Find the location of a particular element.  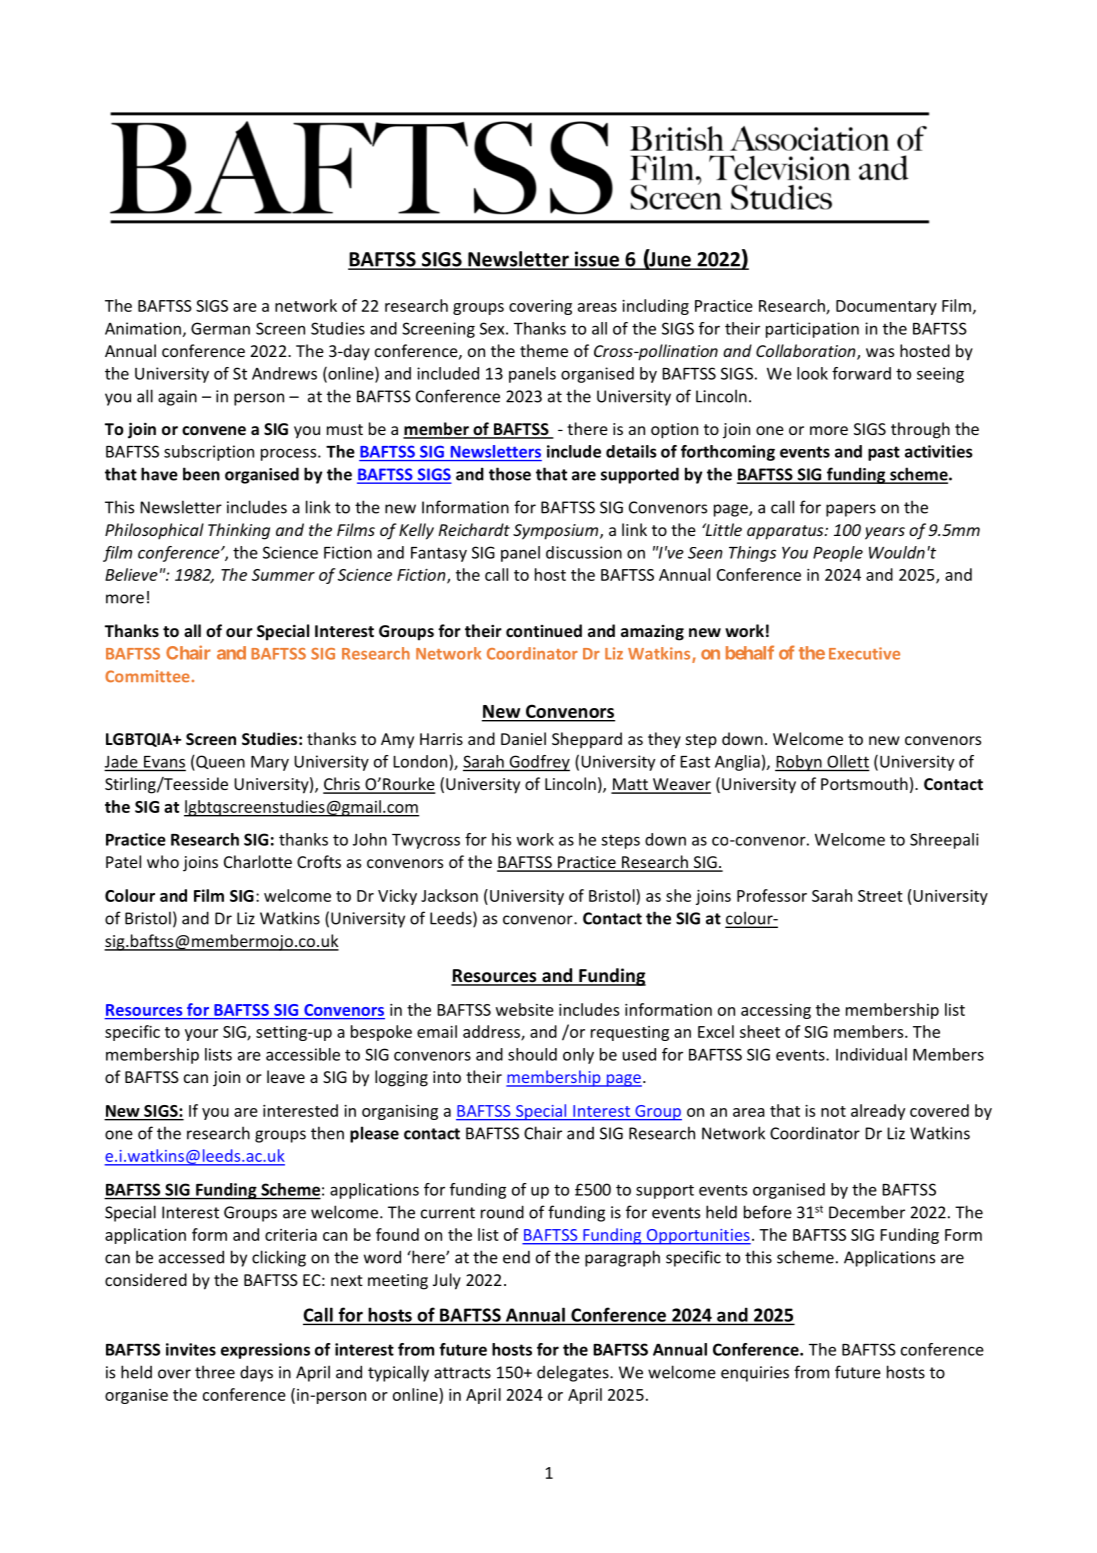

Portsmouth is located at coordinates (864, 783).
